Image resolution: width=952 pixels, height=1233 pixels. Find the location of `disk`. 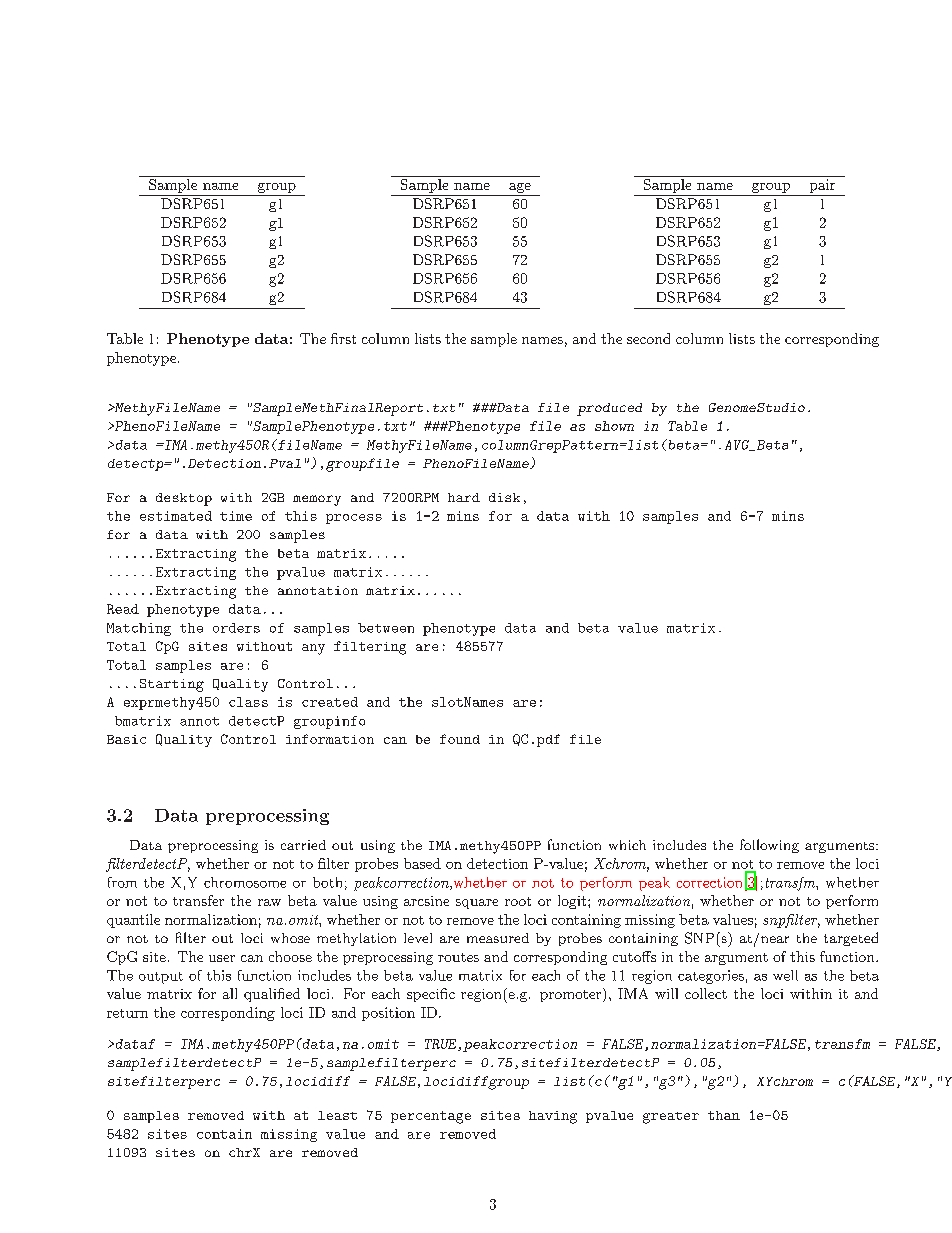

disk is located at coordinates (504, 497).
